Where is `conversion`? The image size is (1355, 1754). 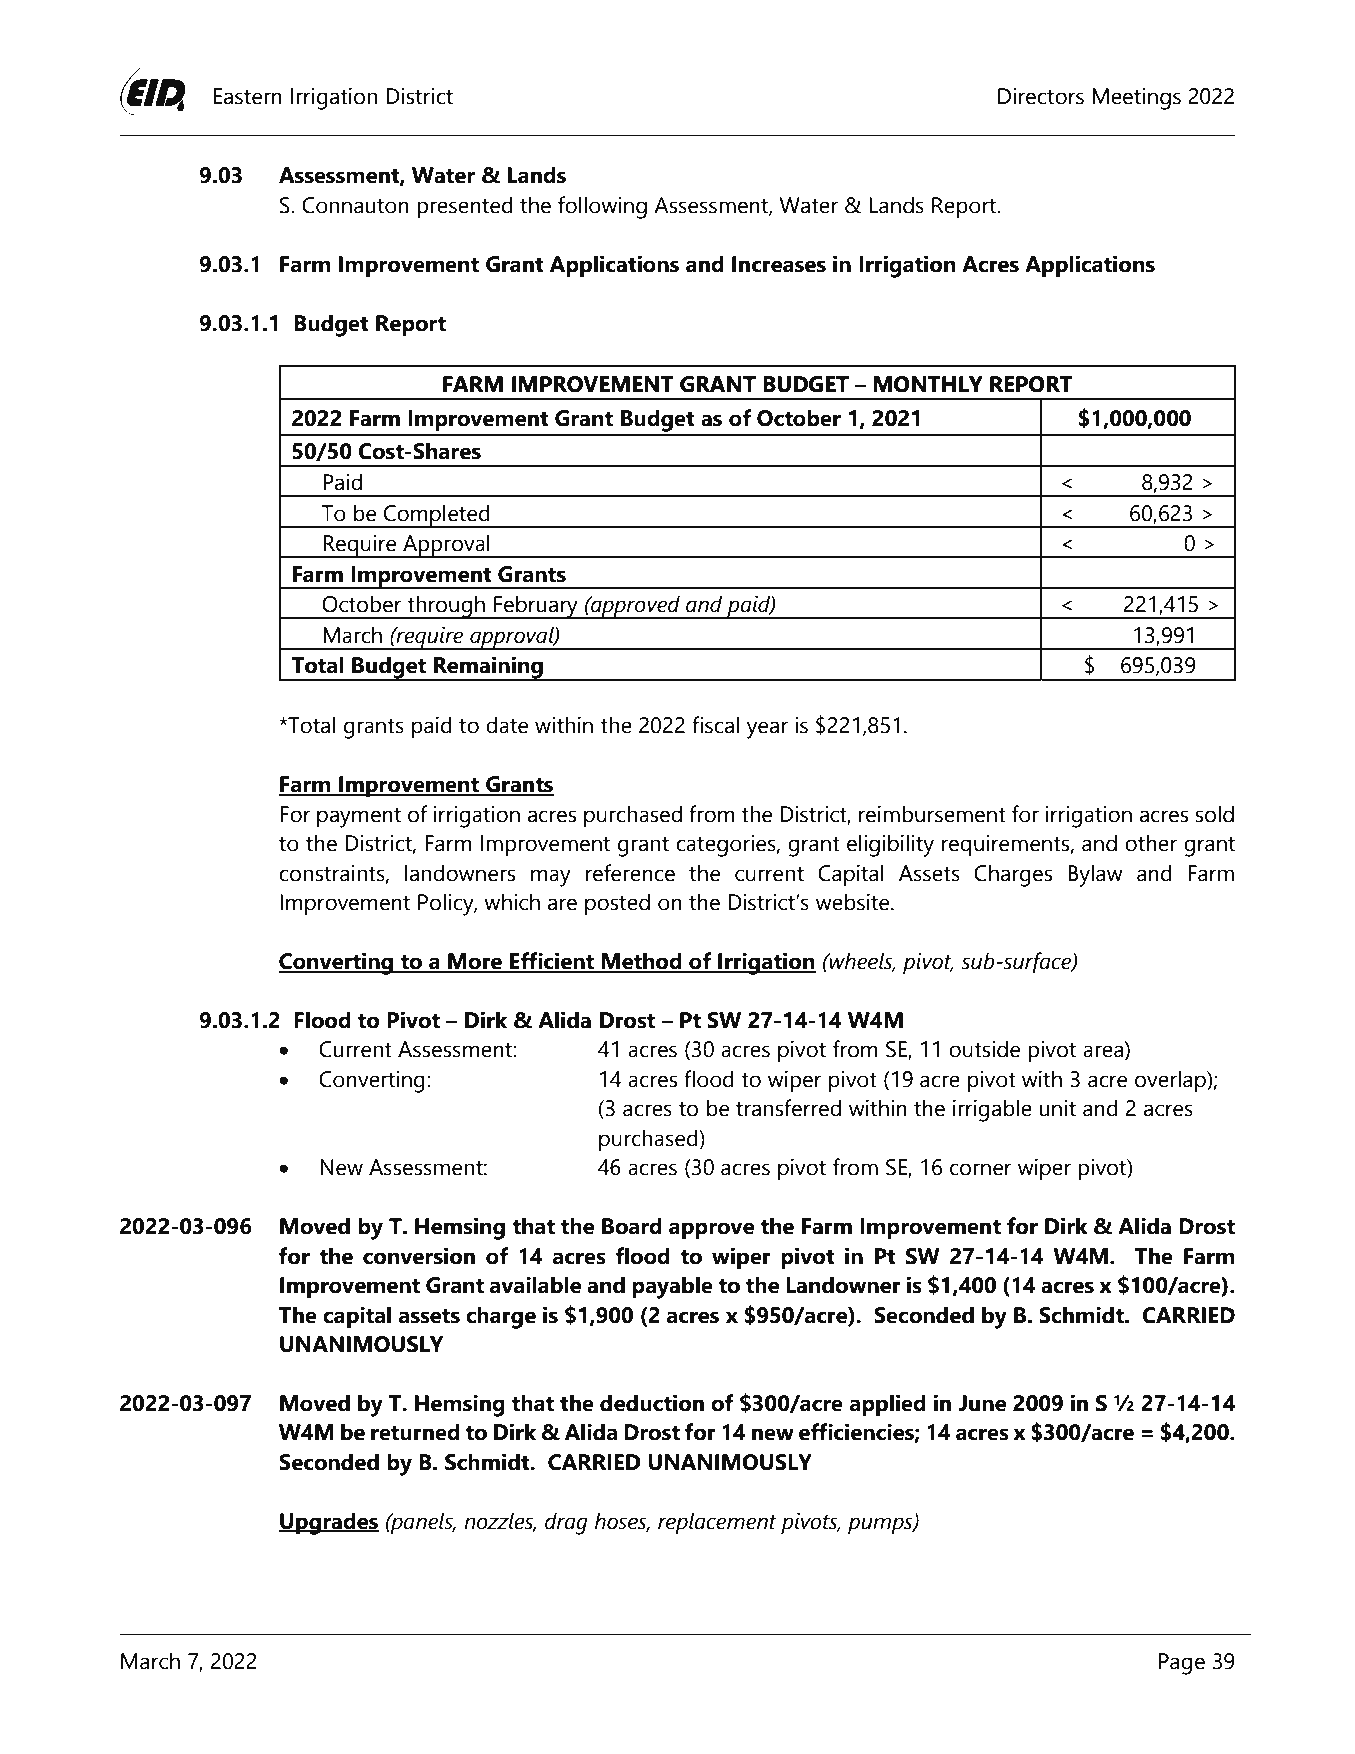
conversion is located at coordinates (419, 1256).
